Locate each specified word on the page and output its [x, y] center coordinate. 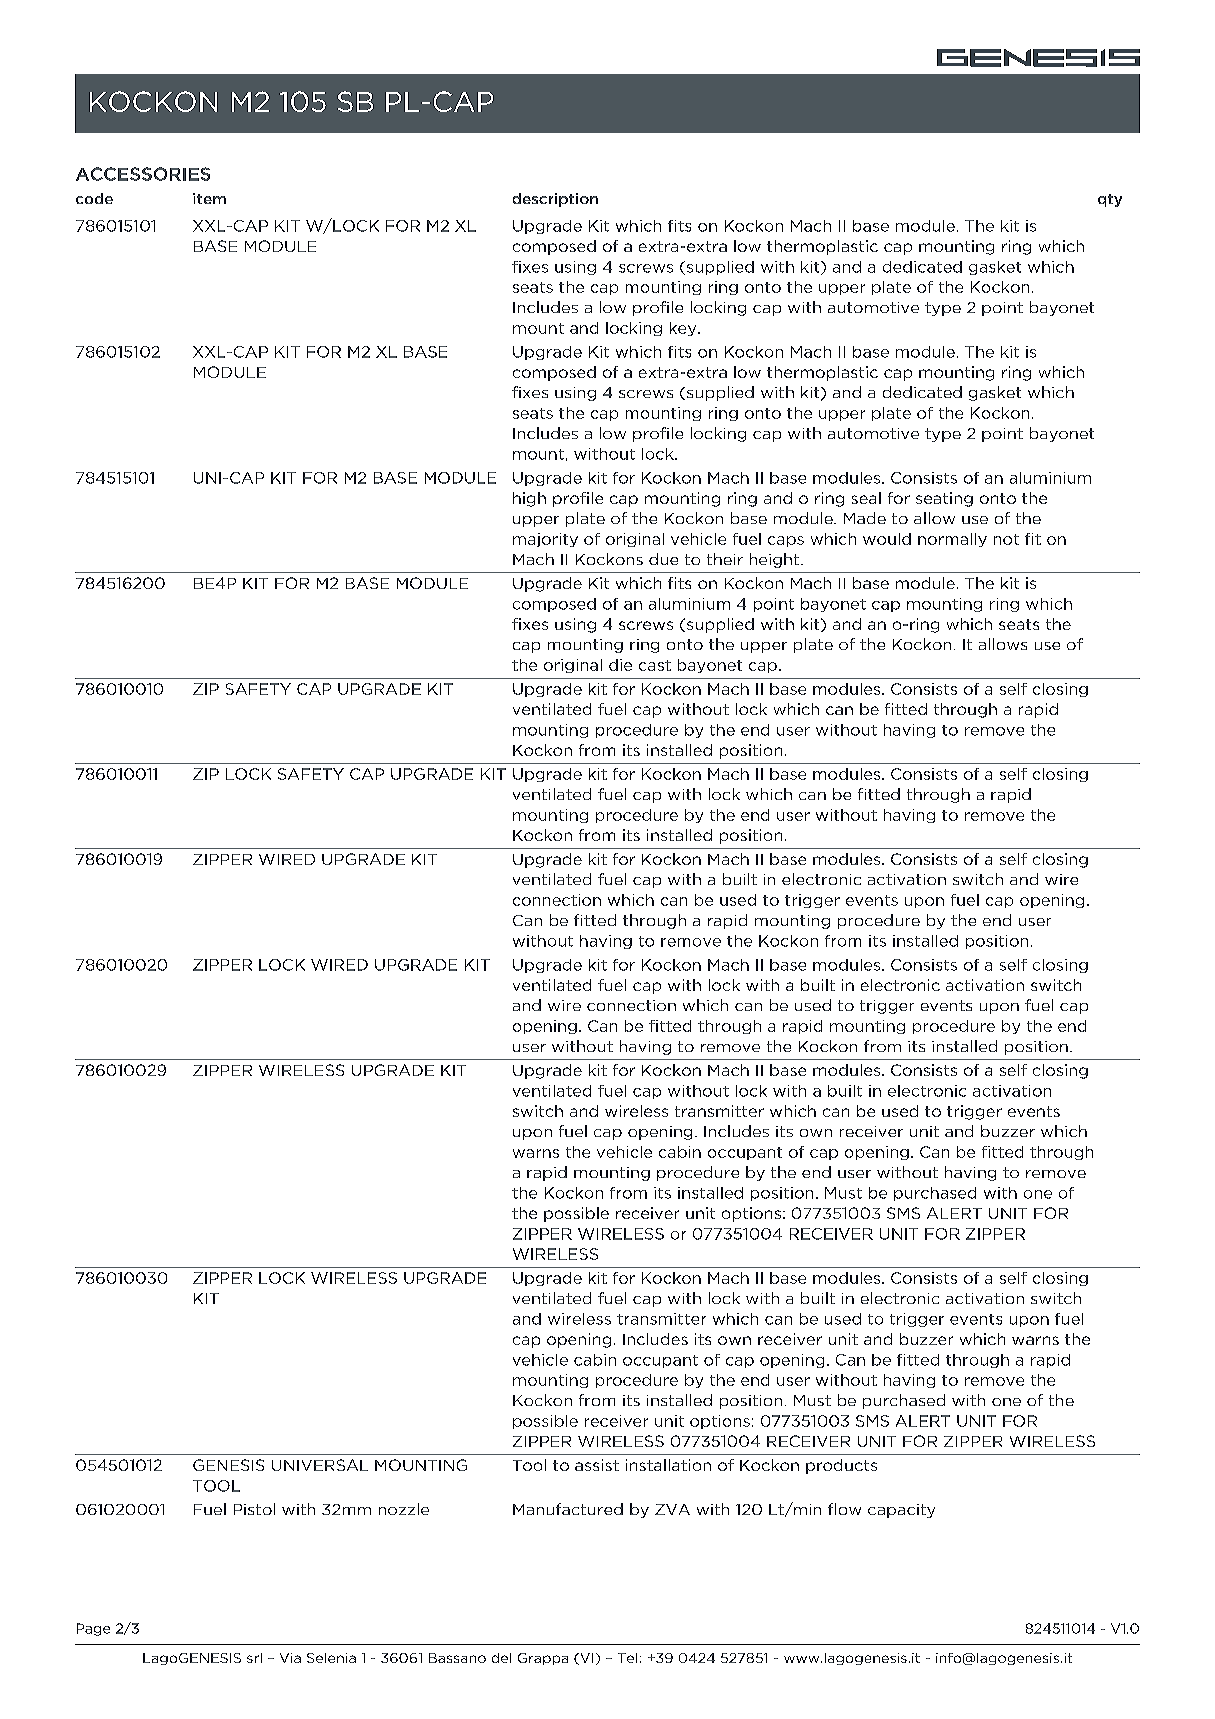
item [209, 198]
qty [1110, 200]
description [555, 200]
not [1006, 539]
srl [254, 1658]
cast [655, 665]
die [620, 665]
